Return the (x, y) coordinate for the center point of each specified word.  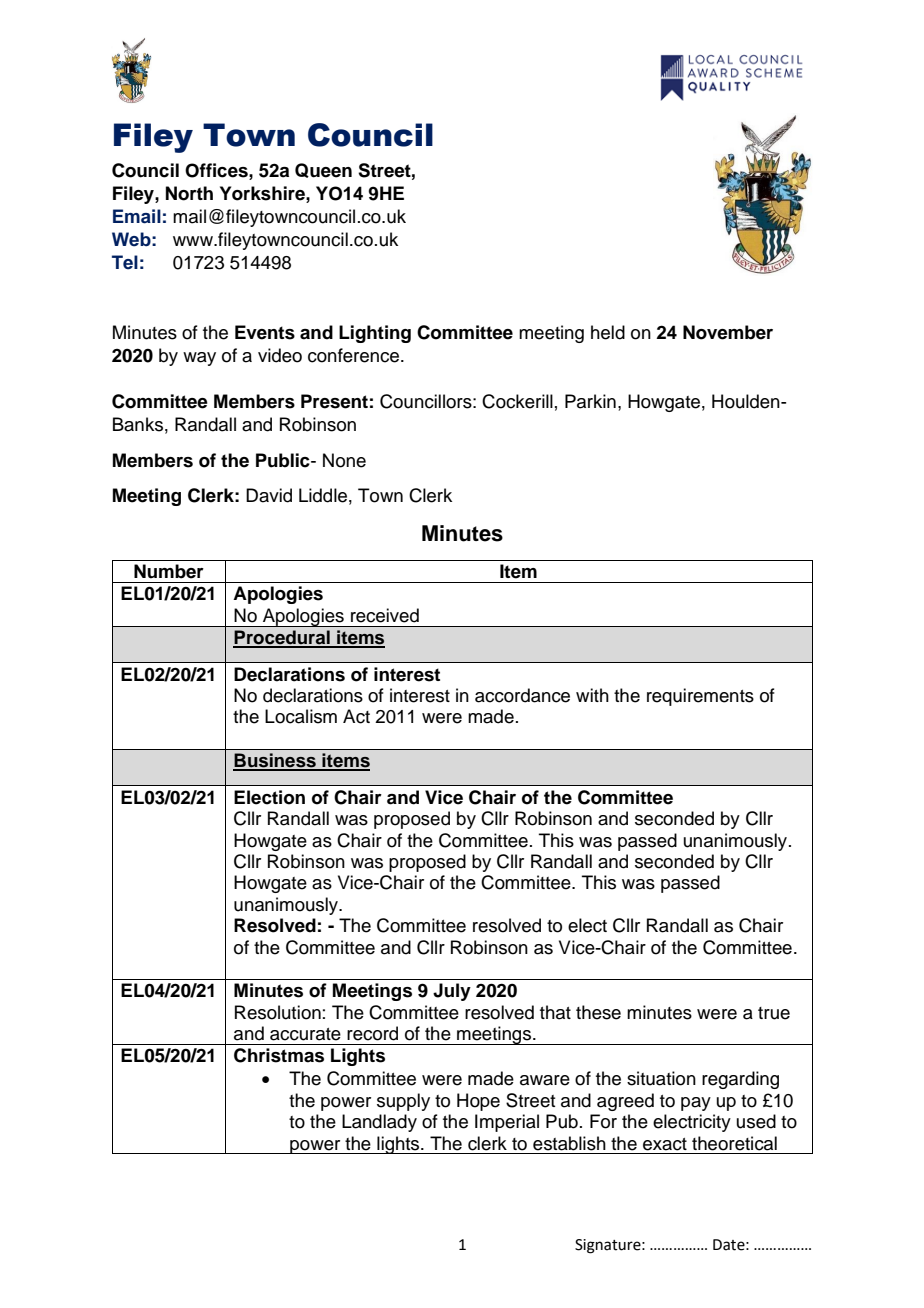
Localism (301, 716)
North (189, 193)
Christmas (279, 1055)
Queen (323, 170)
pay (696, 1104)
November (728, 332)
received (385, 615)
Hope (478, 1102)
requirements (700, 697)
